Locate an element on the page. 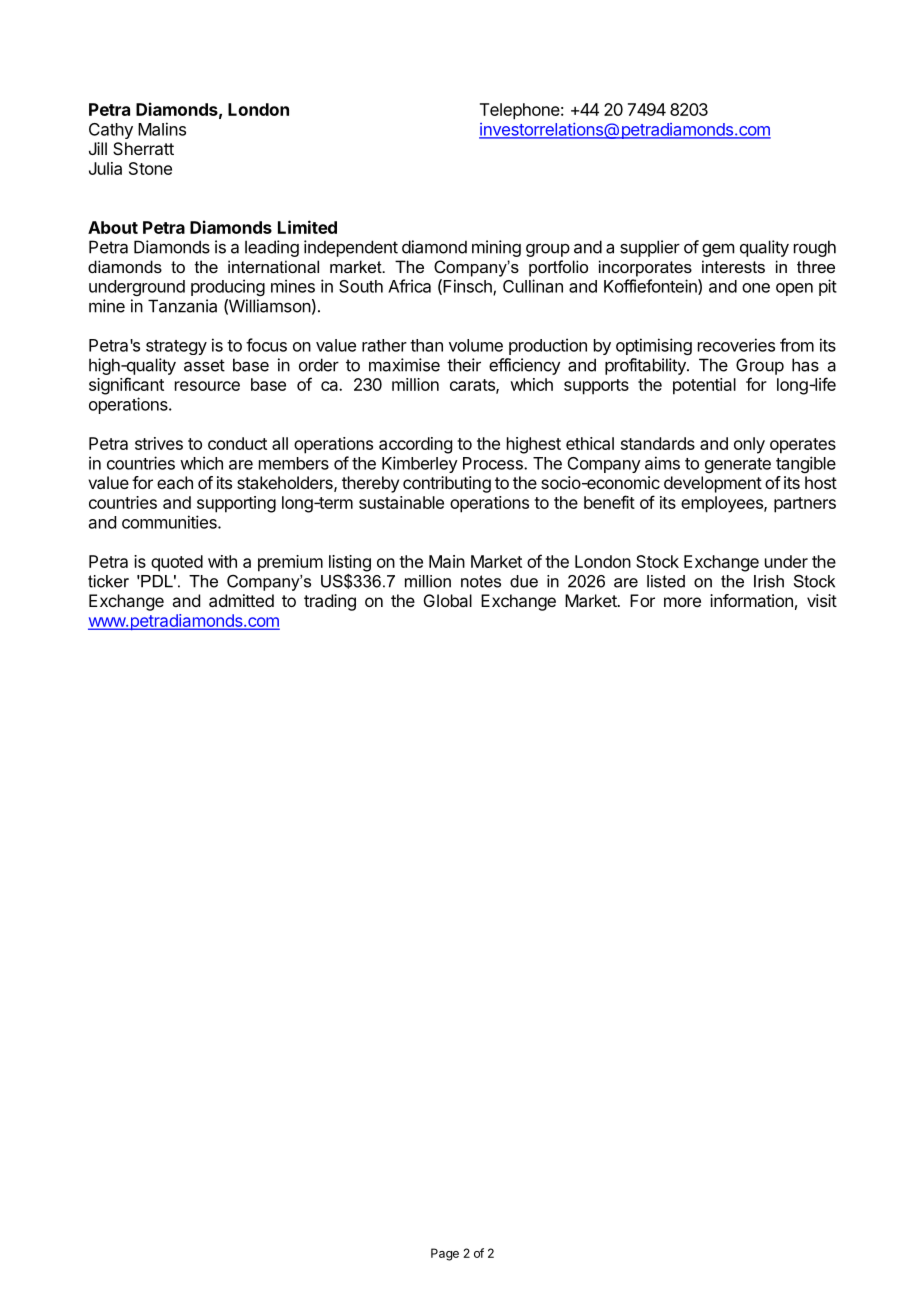 This document has width=924, height=1308. communities is located at coordinates (170, 522).
